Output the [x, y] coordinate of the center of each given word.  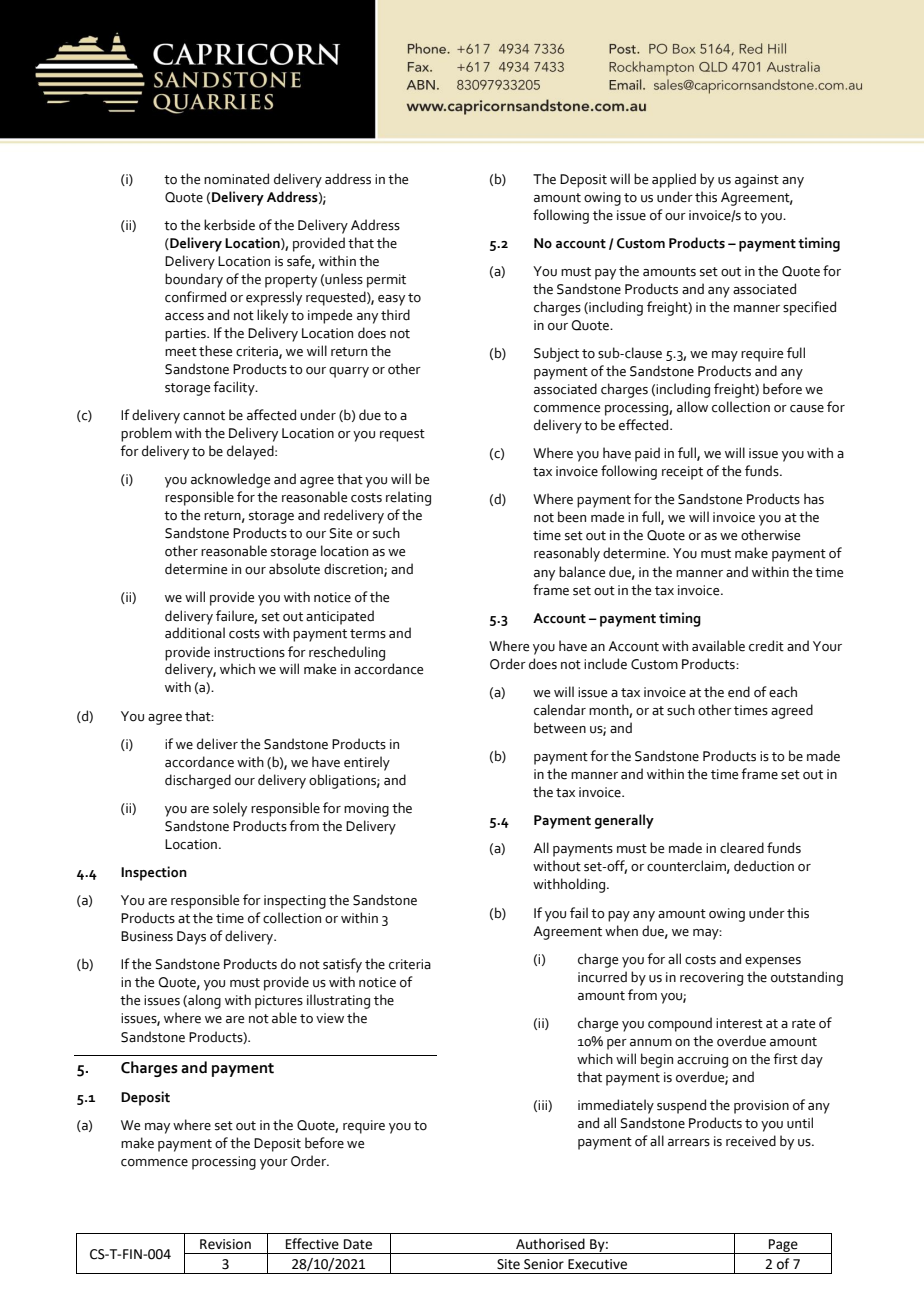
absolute [294, 569]
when [621, 931]
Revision [225, 1244]
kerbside [229, 225]
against [757, 181]
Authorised [550, 1244]
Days [191, 938]
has [814, 499]
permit [386, 281]
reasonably [567, 554]
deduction [764, 866]
